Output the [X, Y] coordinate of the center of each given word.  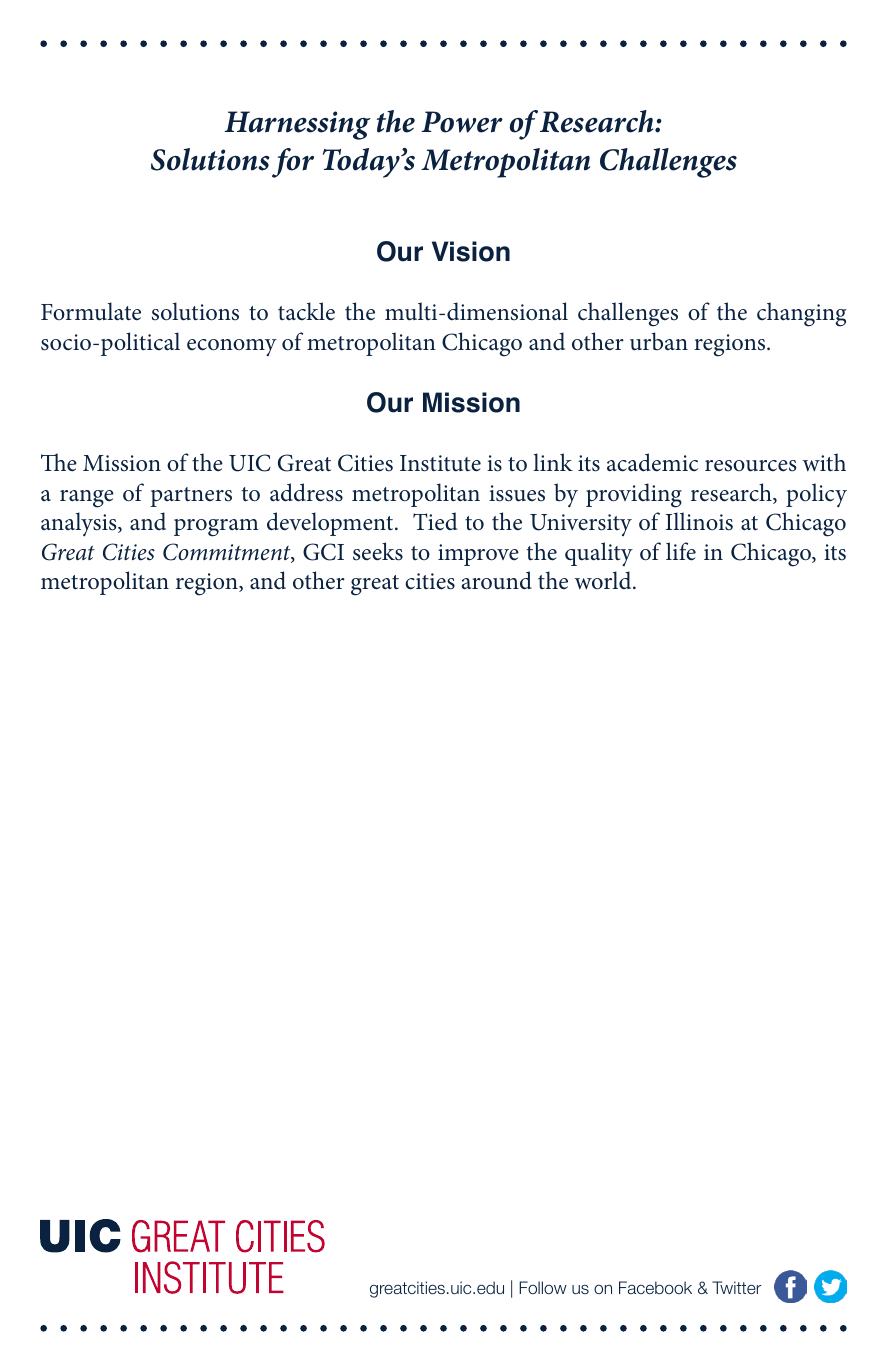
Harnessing [297, 125]
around [496, 580]
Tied [435, 521]
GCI [323, 552]
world [604, 580]
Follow [543, 1287]
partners [191, 497]
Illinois [699, 521]
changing [802, 314]
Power [462, 122]
